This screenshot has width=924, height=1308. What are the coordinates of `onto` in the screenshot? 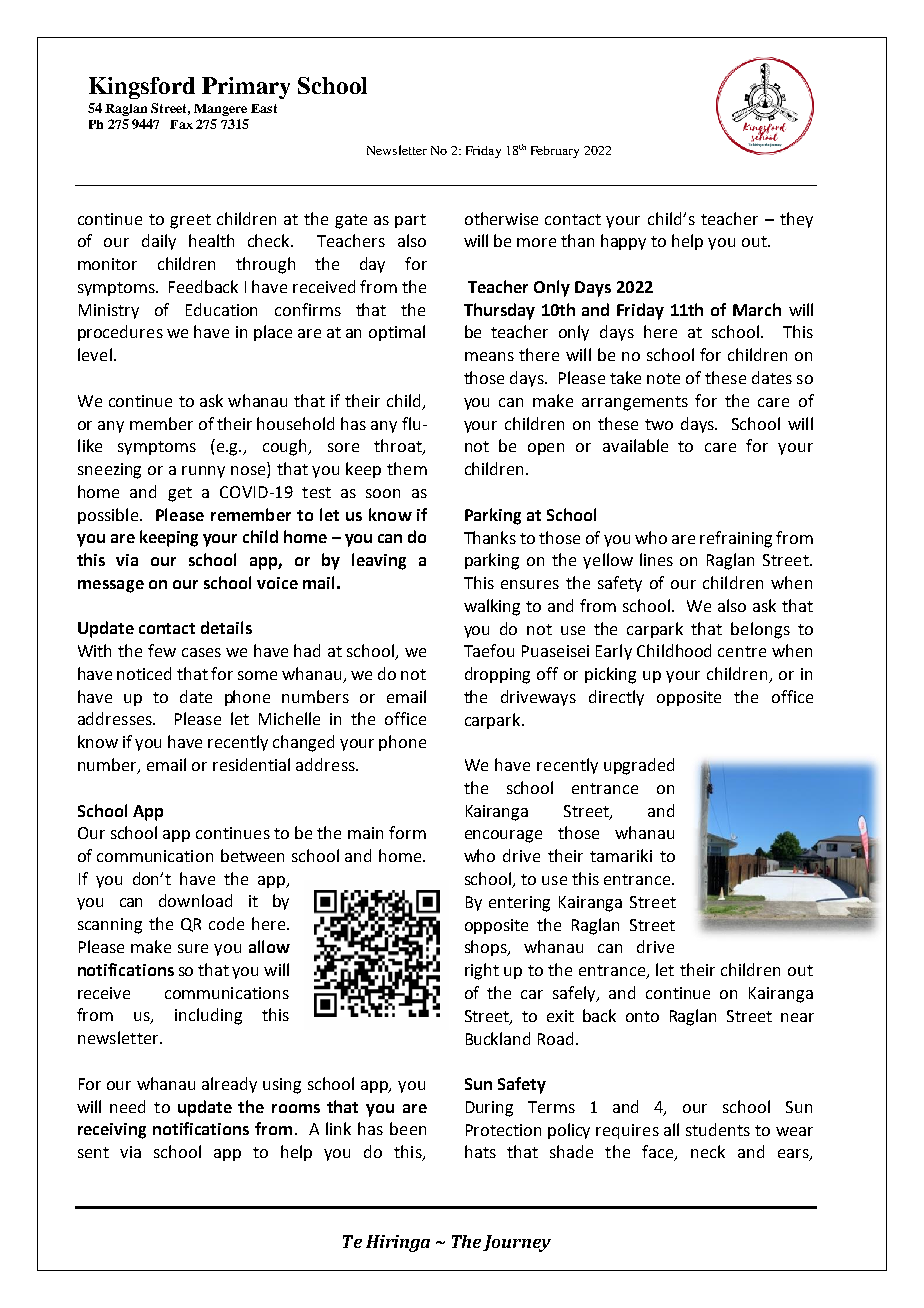 It's located at (642, 1016).
